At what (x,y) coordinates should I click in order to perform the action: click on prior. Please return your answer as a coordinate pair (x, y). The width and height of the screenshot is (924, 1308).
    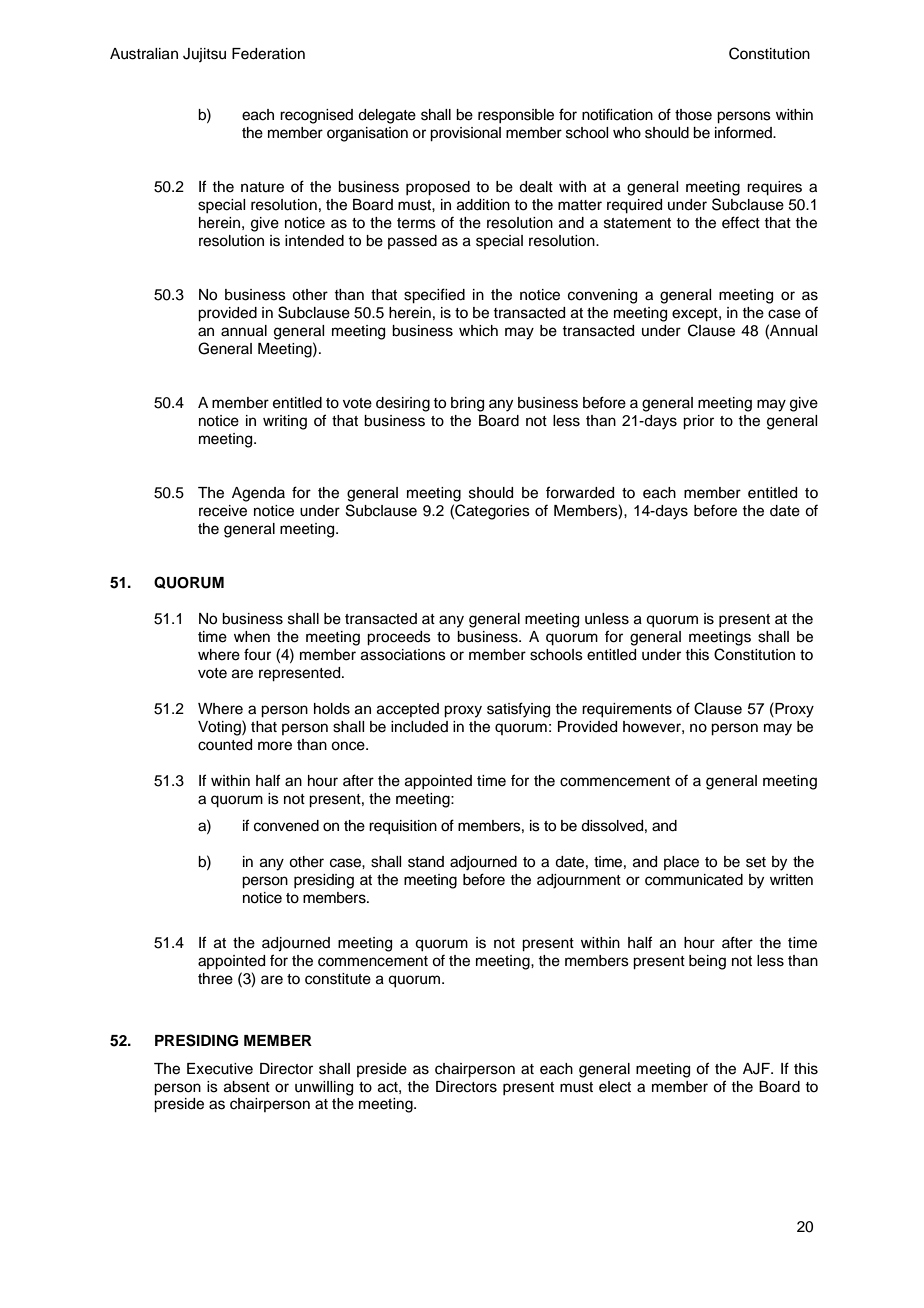
    Looking at the image, I should click on (698, 422).
